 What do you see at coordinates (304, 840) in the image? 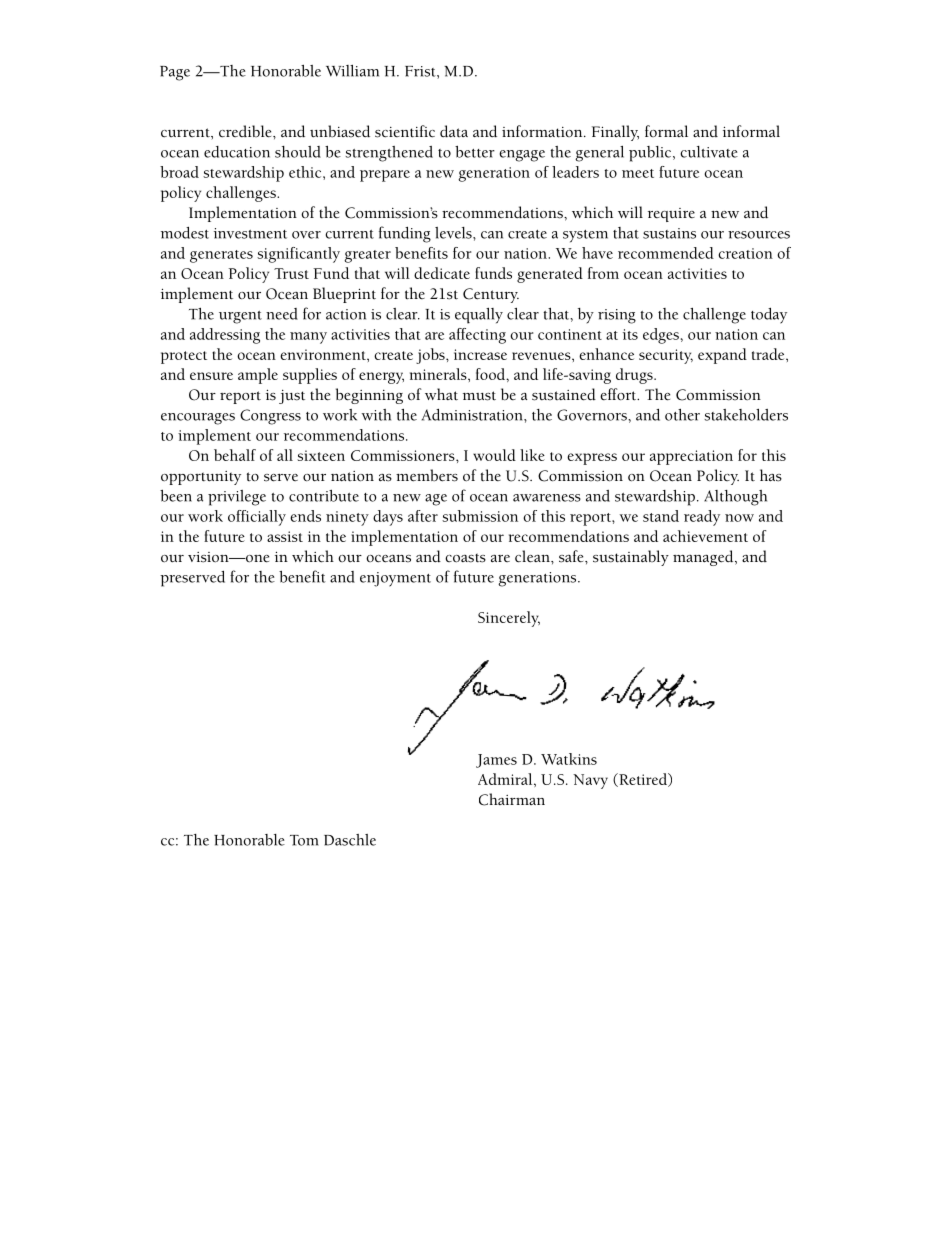
I see `Tom` at bounding box center [304, 840].
